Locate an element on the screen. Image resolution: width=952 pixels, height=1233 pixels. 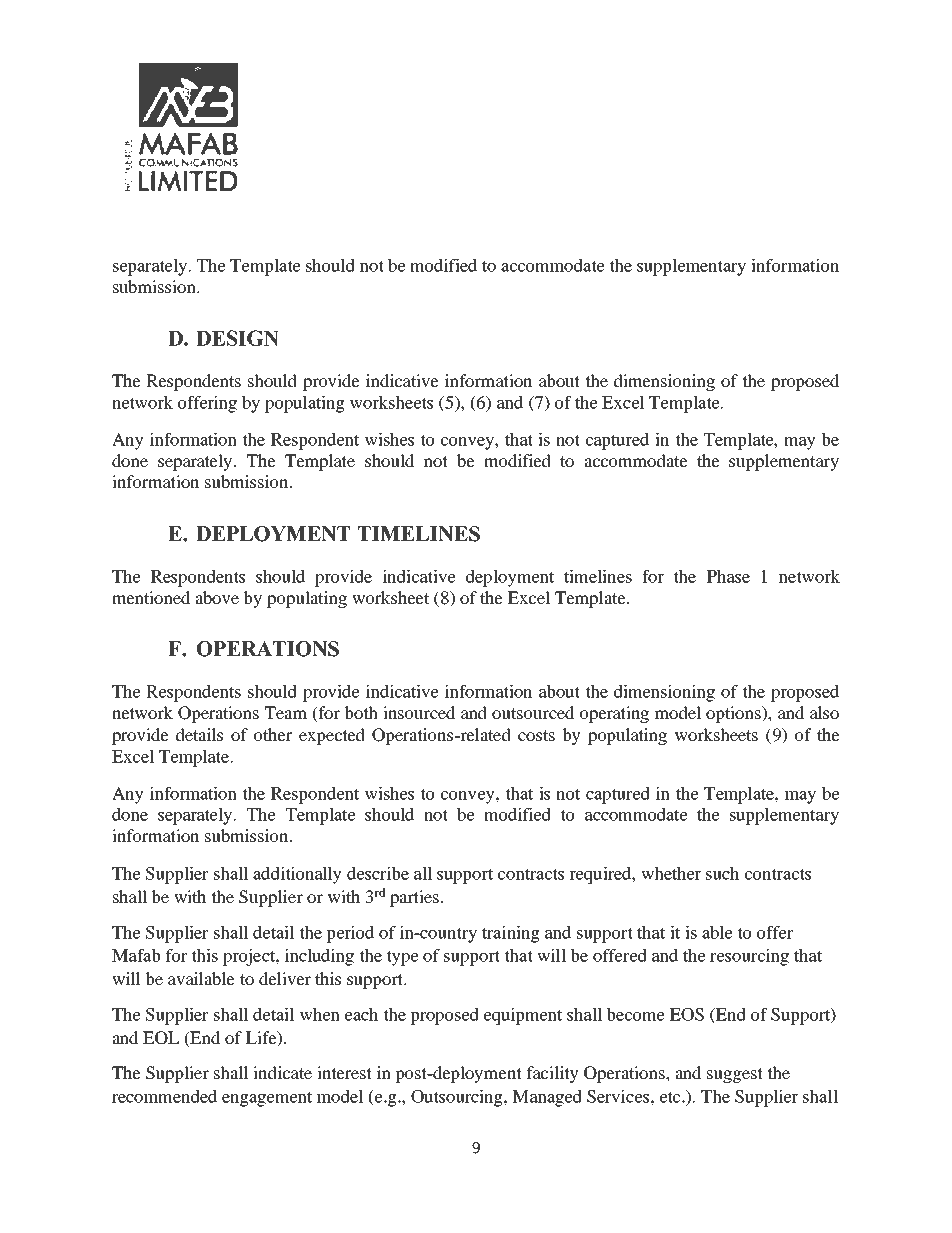
indicate is located at coordinates (282, 1072).
